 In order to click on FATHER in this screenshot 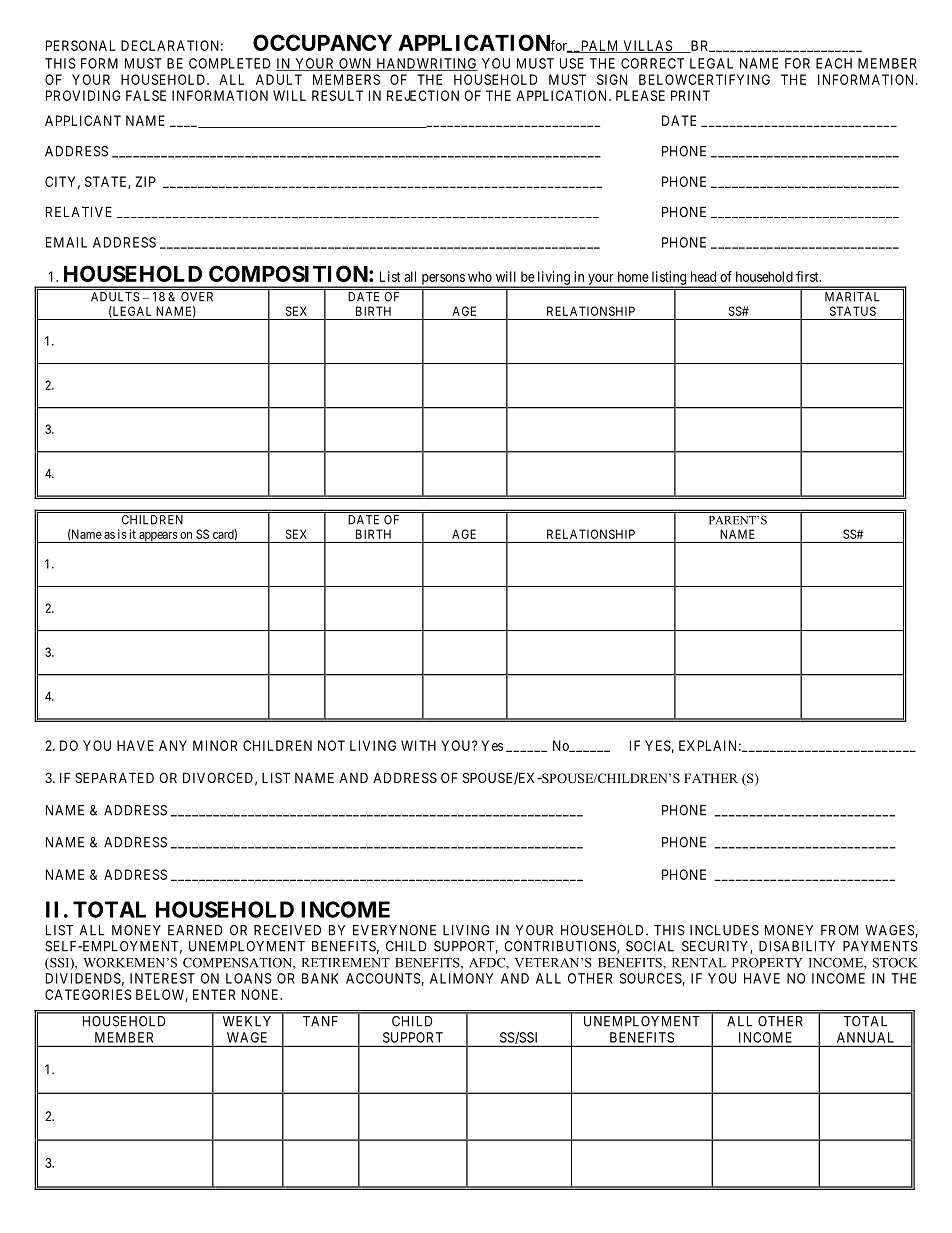, I will do `click(711, 778)`.
